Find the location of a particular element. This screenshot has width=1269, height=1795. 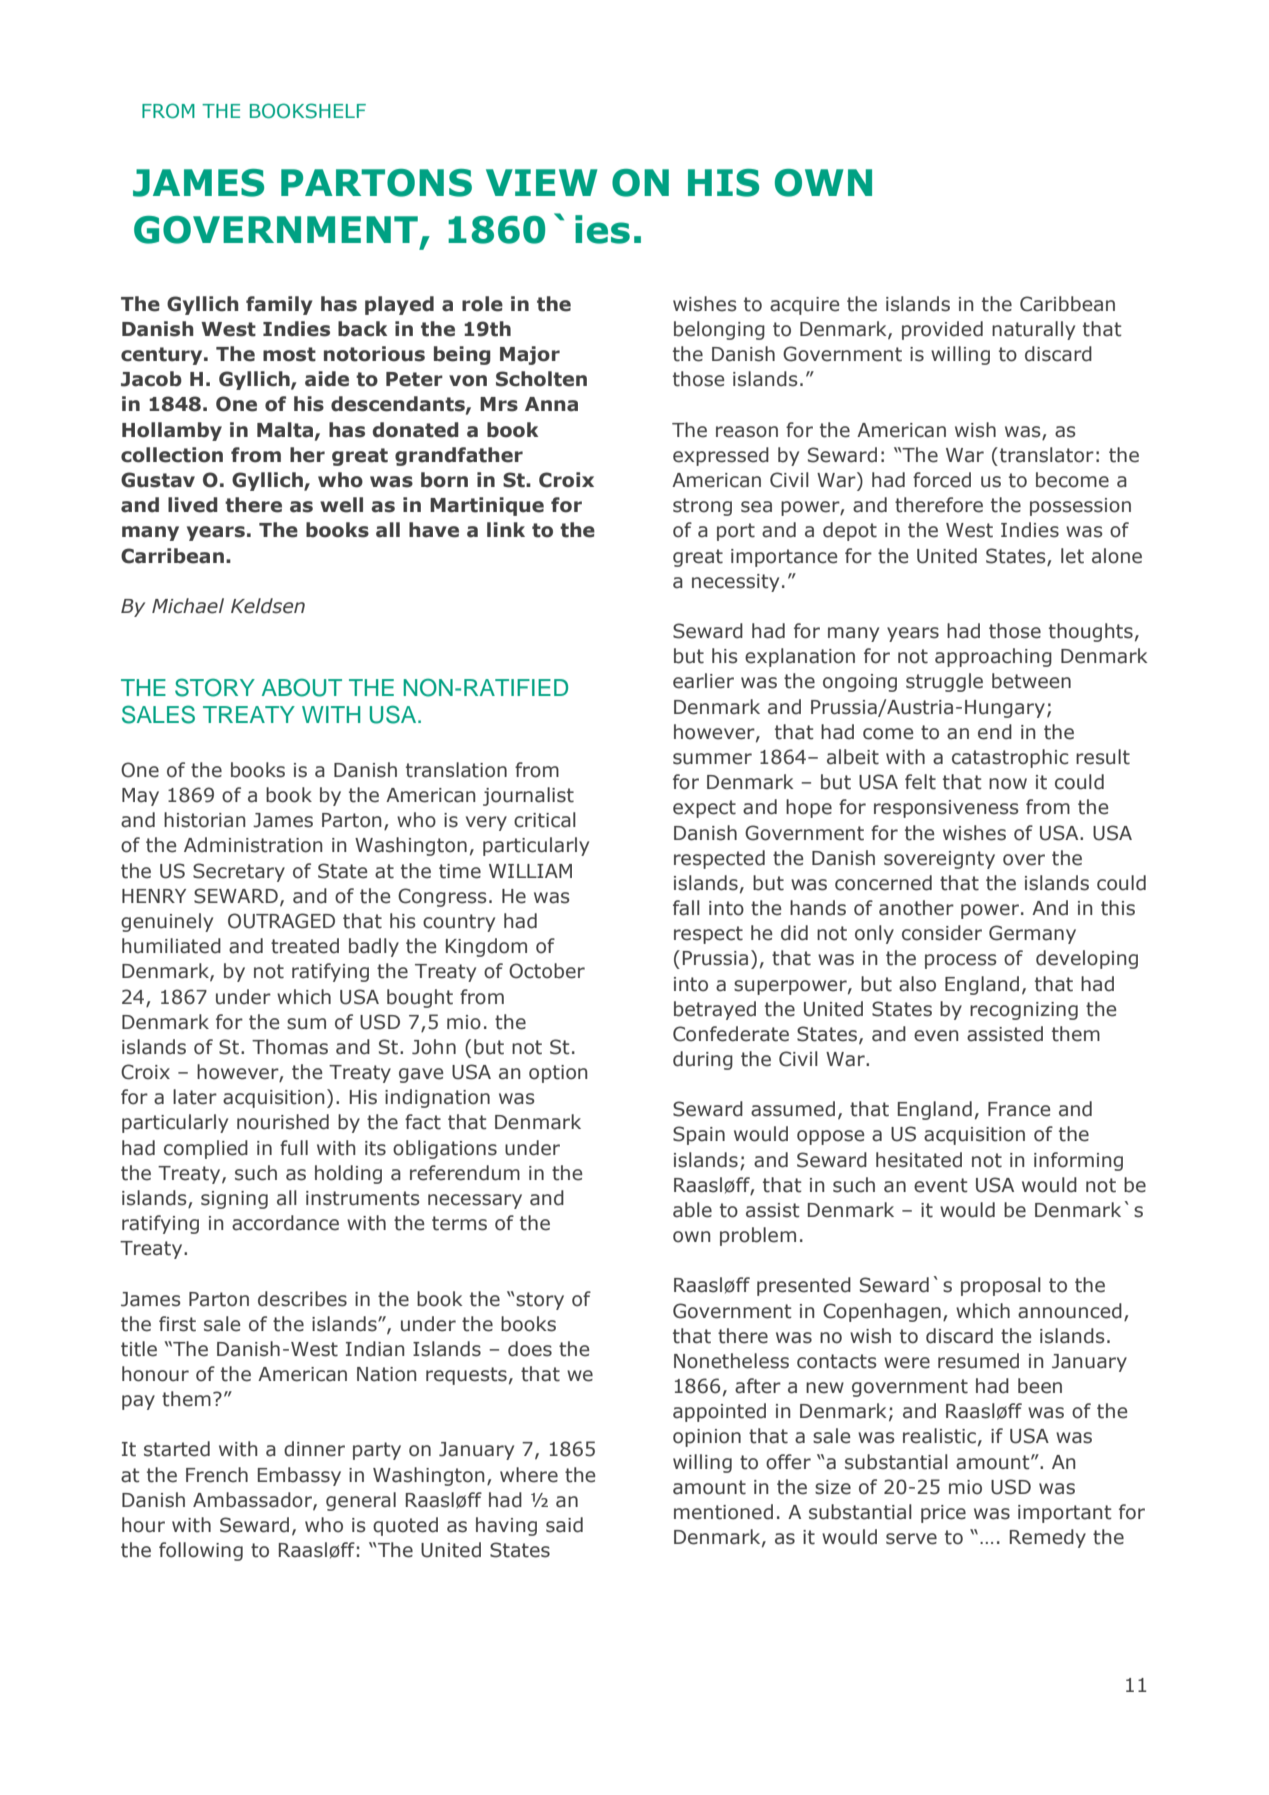

VIEW is located at coordinates (541, 182).
